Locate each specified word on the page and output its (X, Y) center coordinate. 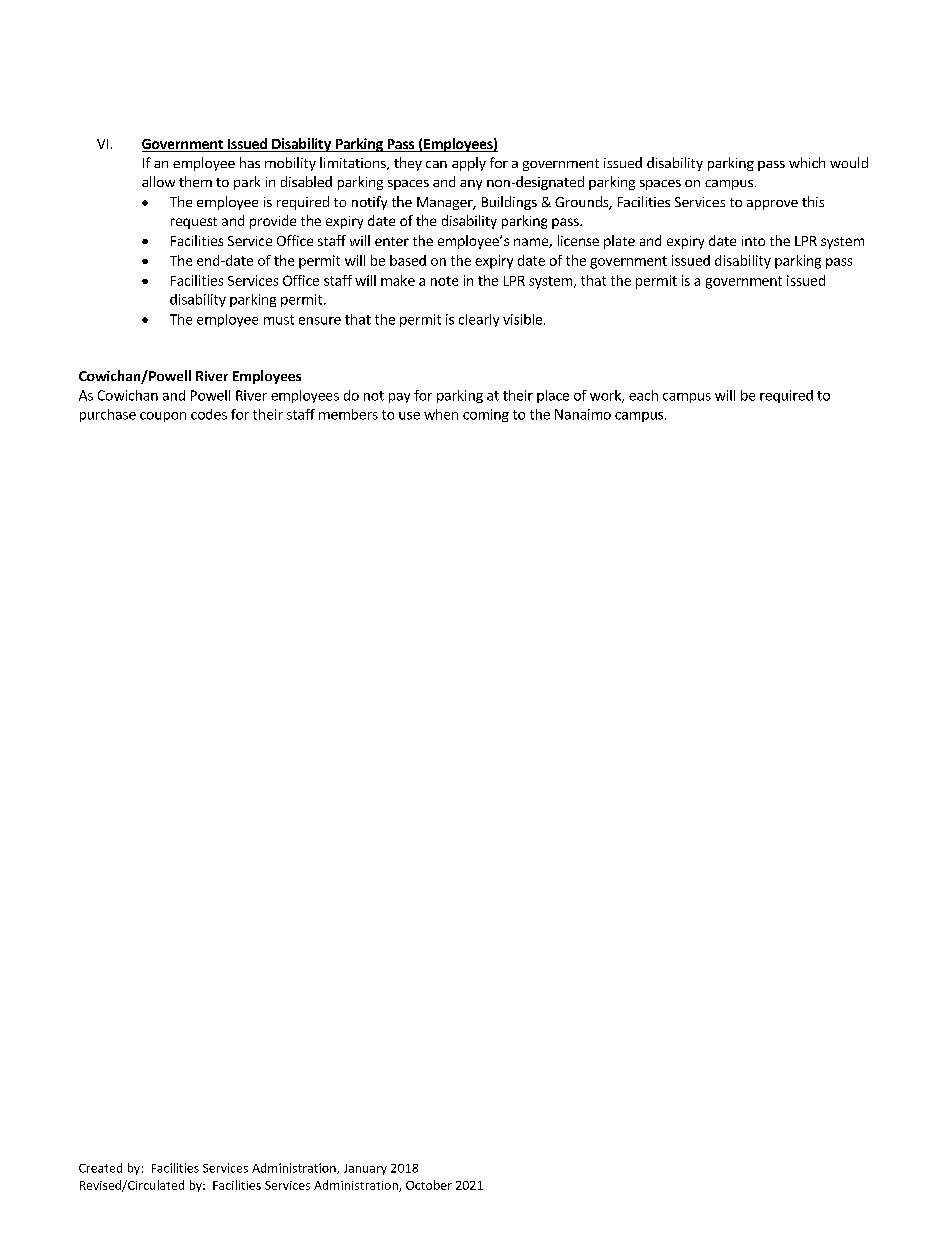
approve (772, 205)
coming (486, 415)
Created (100, 1168)
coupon (163, 417)
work (606, 396)
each (643, 395)
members (348, 414)
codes (209, 414)
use (409, 416)
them (195, 181)
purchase (108, 415)
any (471, 185)
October (429, 1185)
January (365, 1169)
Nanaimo (583, 414)
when (441, 414)
